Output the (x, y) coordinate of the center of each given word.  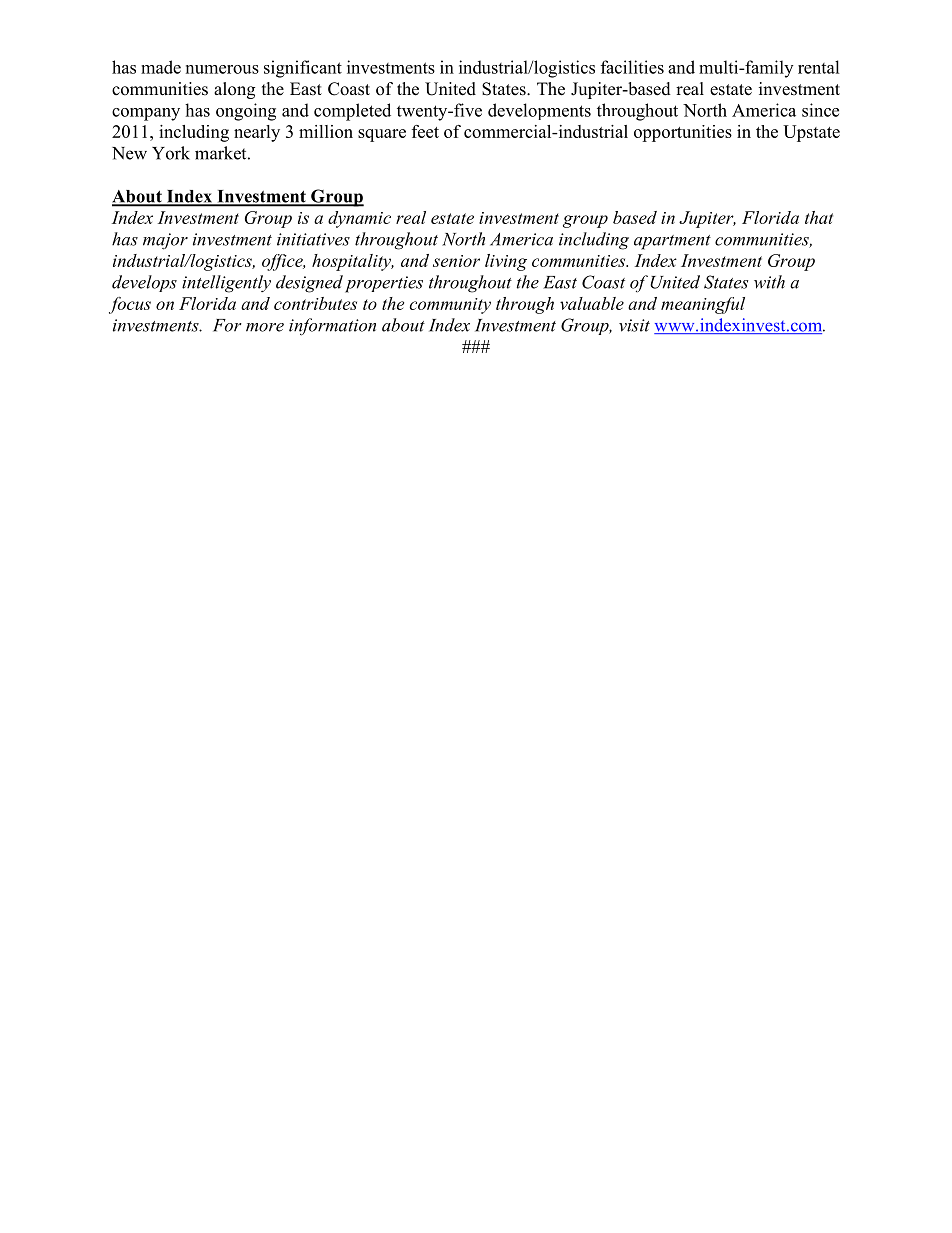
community (450, 306)
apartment (672, 242)
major (165, 241)
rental (819, 67)
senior (456, 261)
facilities (632, 67)
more (265, 327)
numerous (222, 69)
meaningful (703, 305)
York (171, 153)
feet (425, 131)
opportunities (683, 133)
